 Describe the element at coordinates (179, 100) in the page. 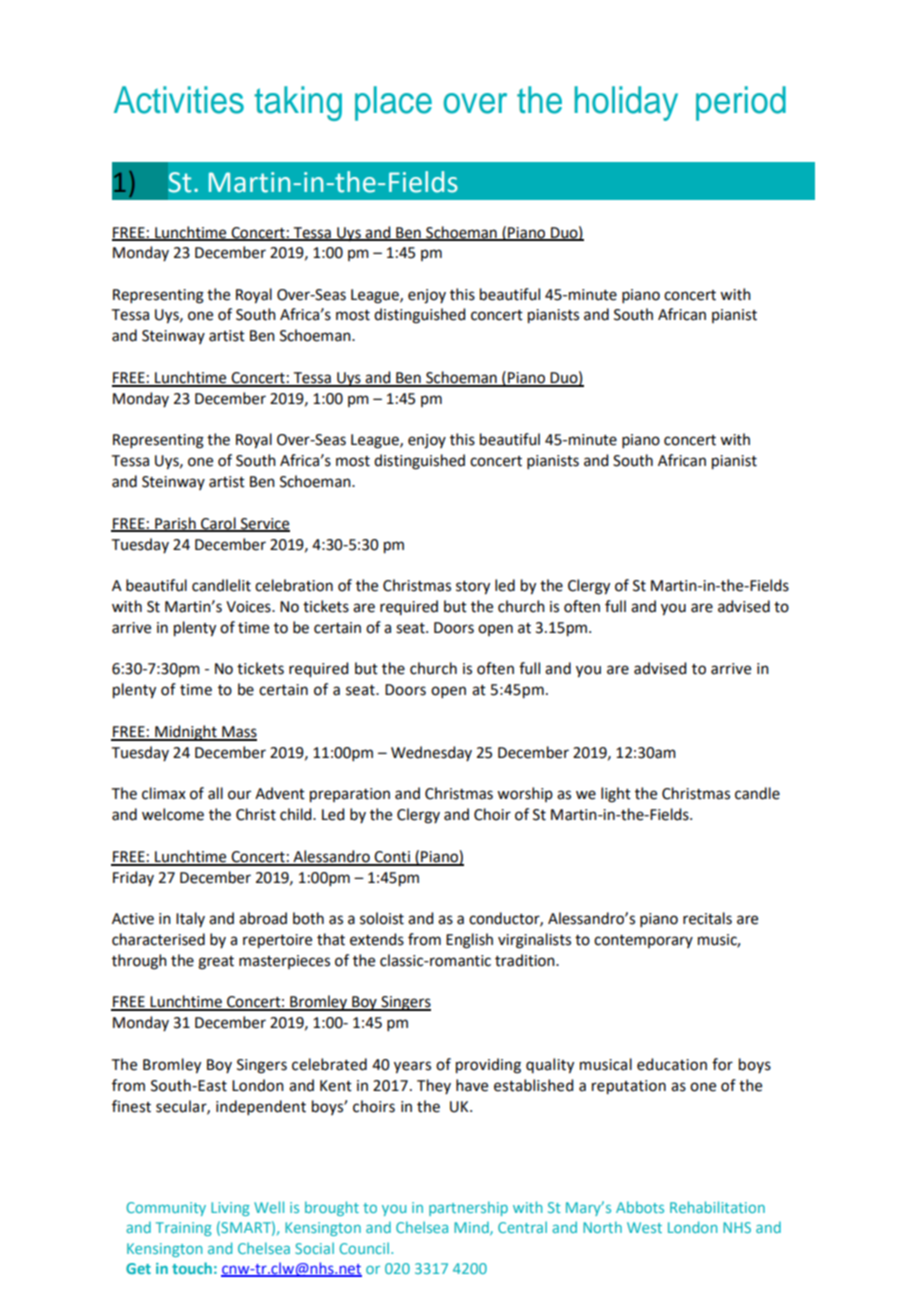

I see `Activities` at that location.
